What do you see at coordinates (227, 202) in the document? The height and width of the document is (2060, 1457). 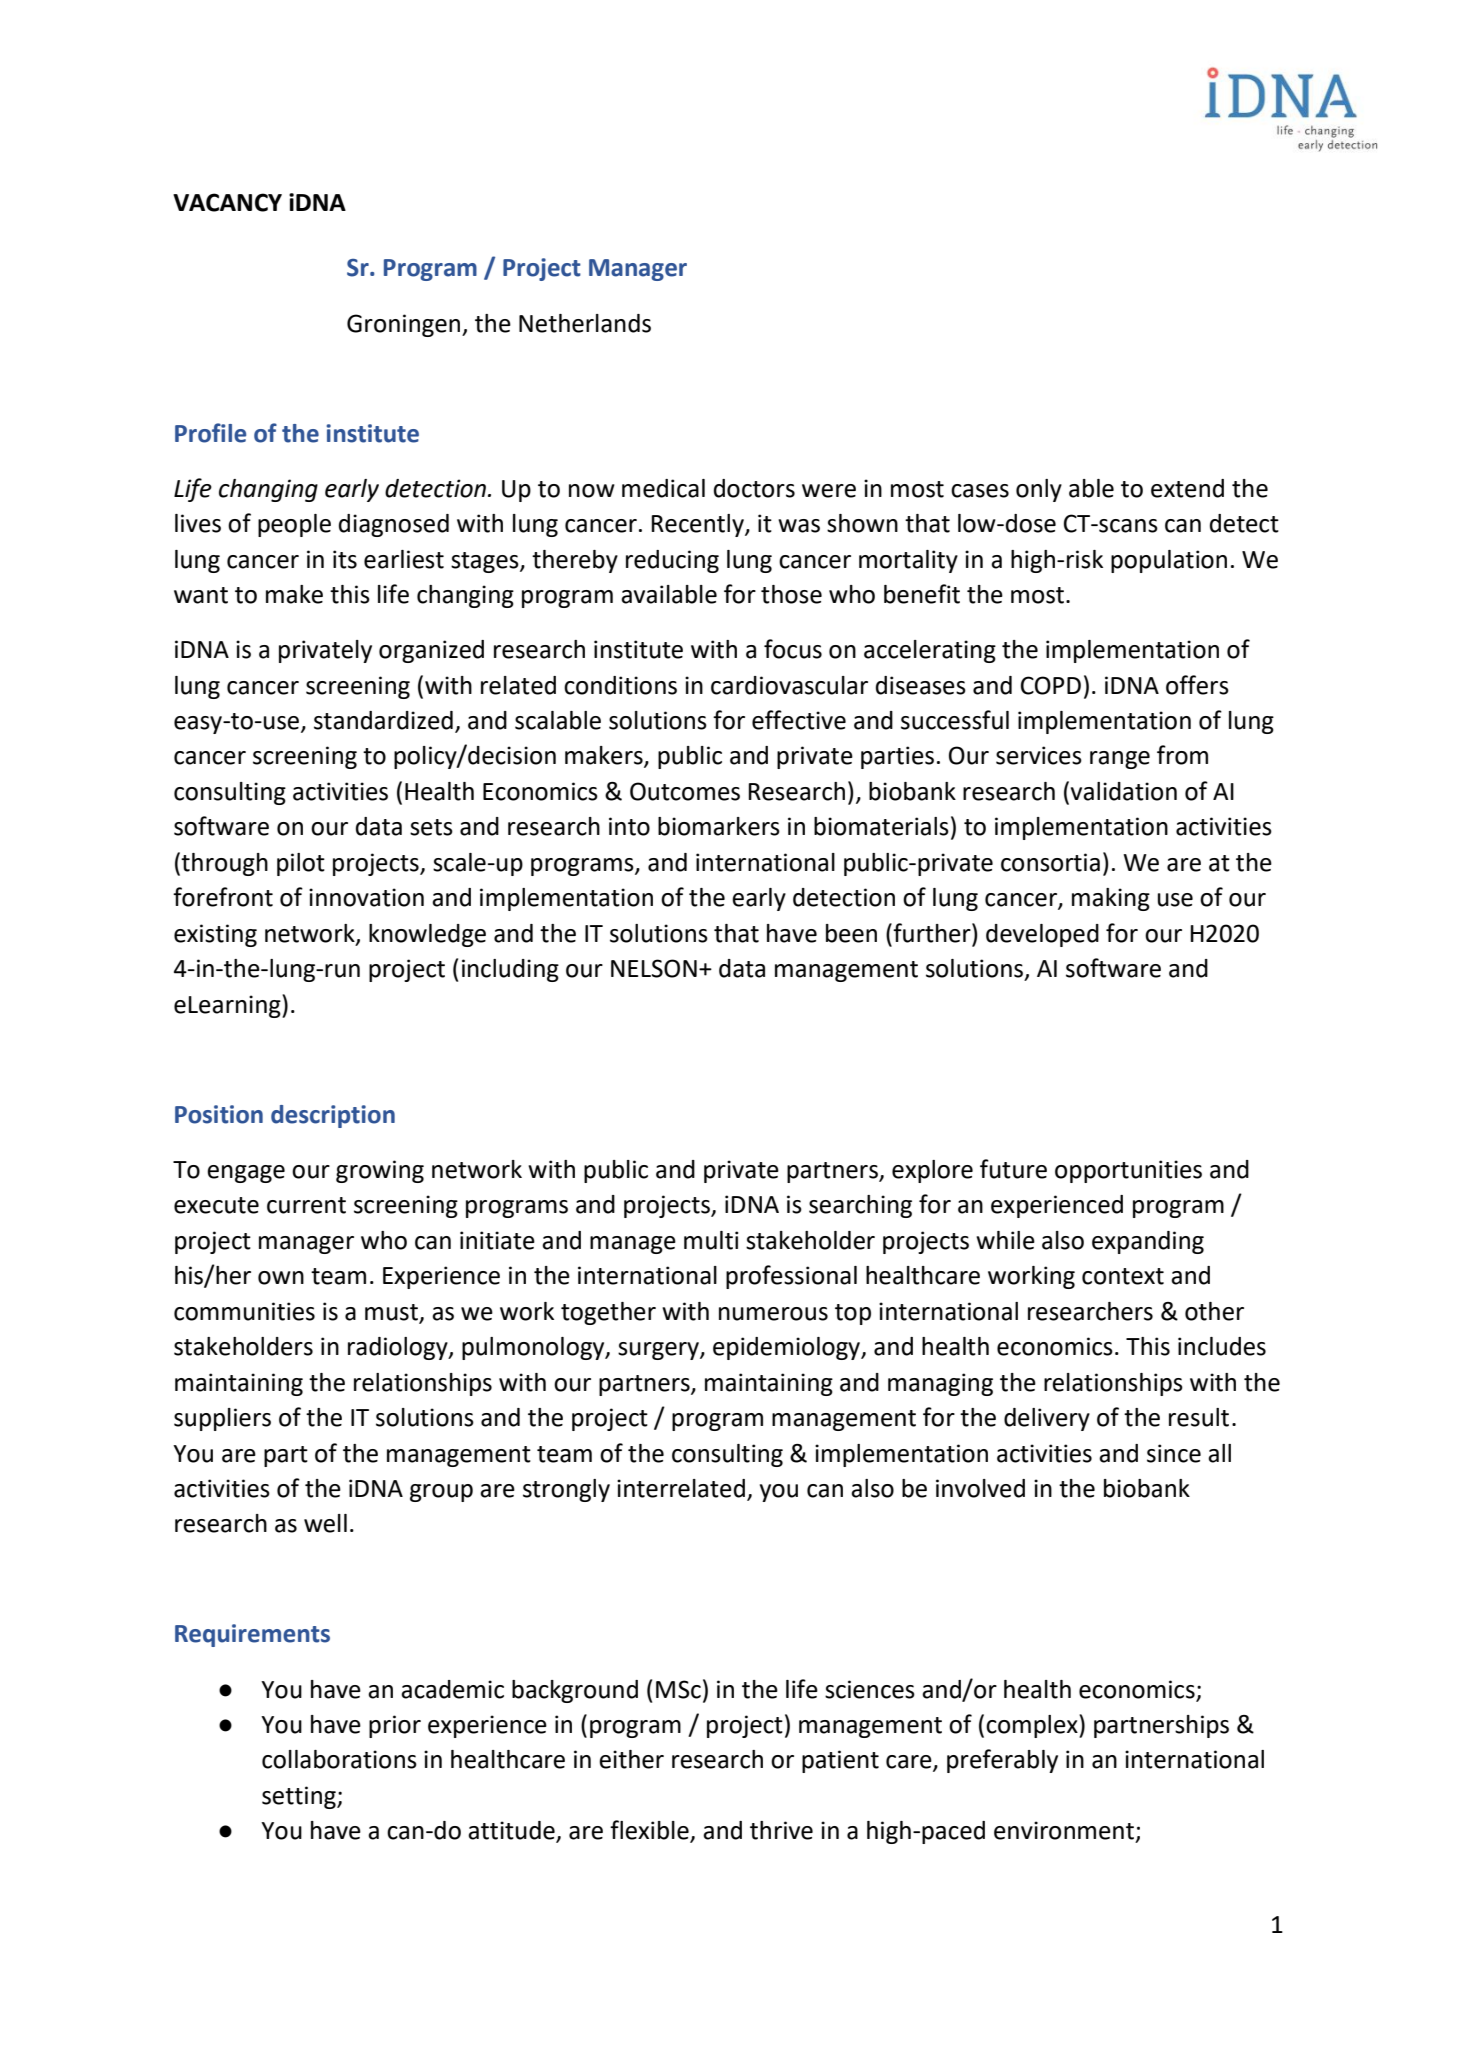 I see `VACANCY` at bounding box center [227, 202].
